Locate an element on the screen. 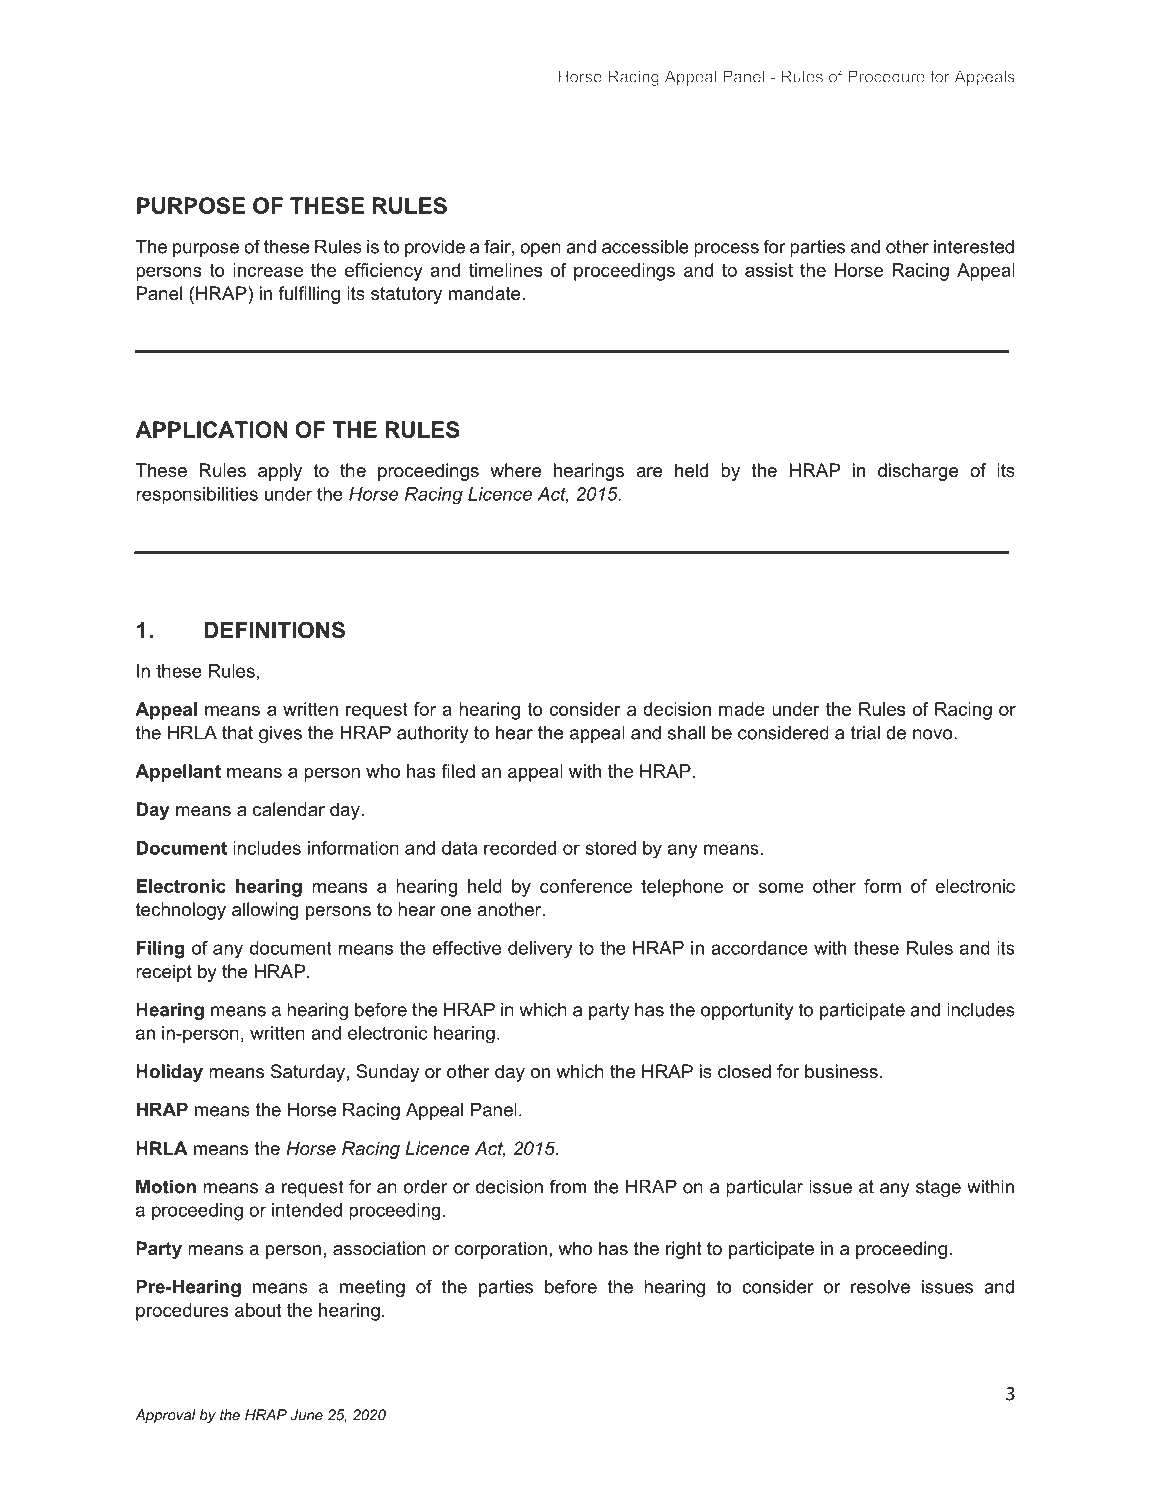  June is located at coordinates (307, 1415).
